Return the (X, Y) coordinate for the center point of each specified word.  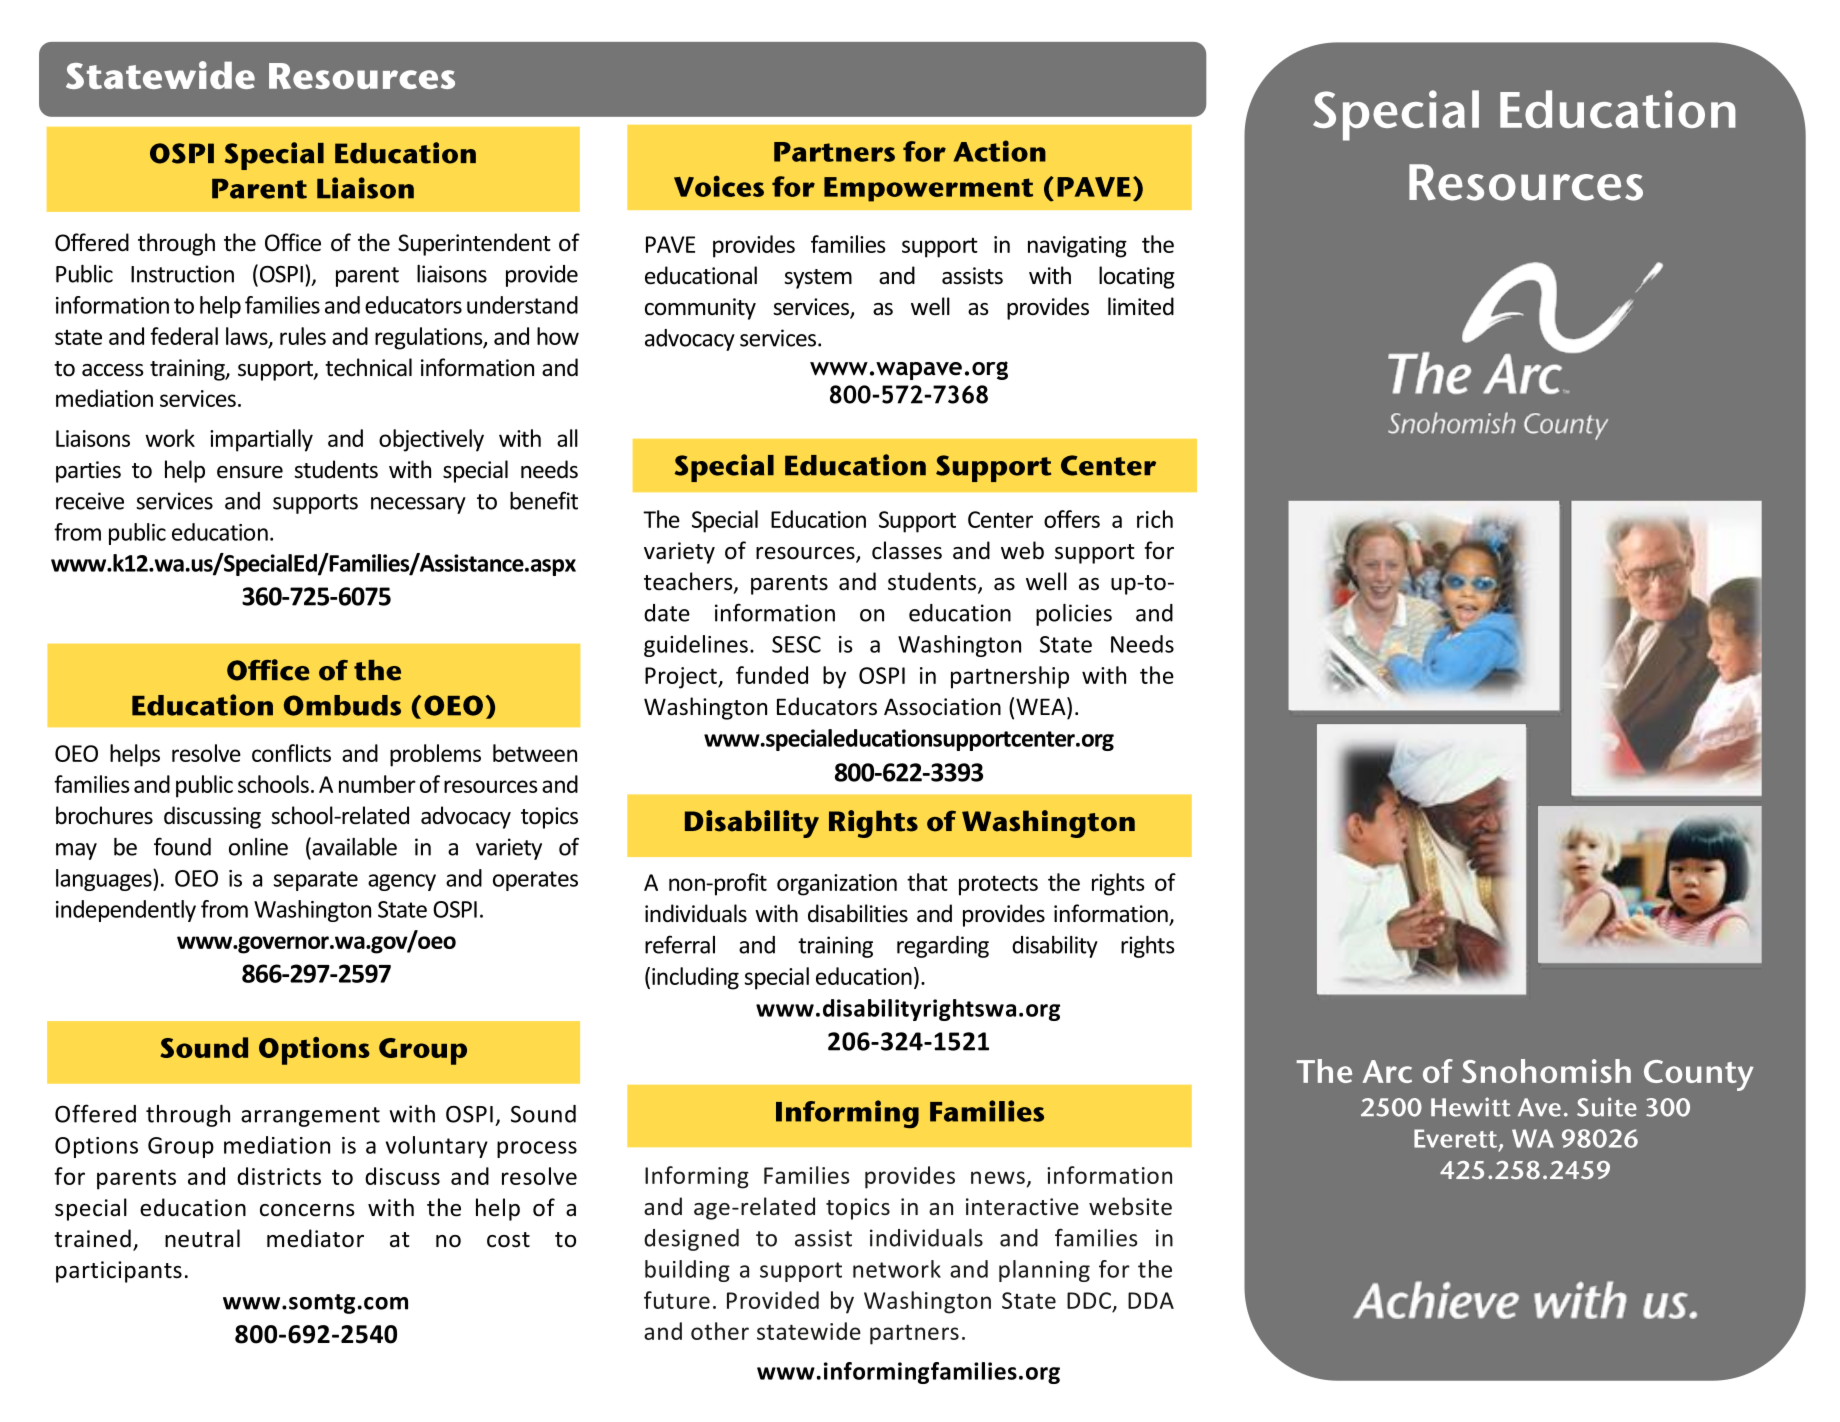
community (700, 309)
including (695, 978)
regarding (943, 947)
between (535, 753)
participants (119, 1272)
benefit (544, 500)
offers (1072, 519)
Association (942, 707)
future (677, 1300)
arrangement (310, 1117)
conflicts (291, 753)
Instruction (182, 274)
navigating (1077, 247)
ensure (250, 472)
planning (1044, 1271)
